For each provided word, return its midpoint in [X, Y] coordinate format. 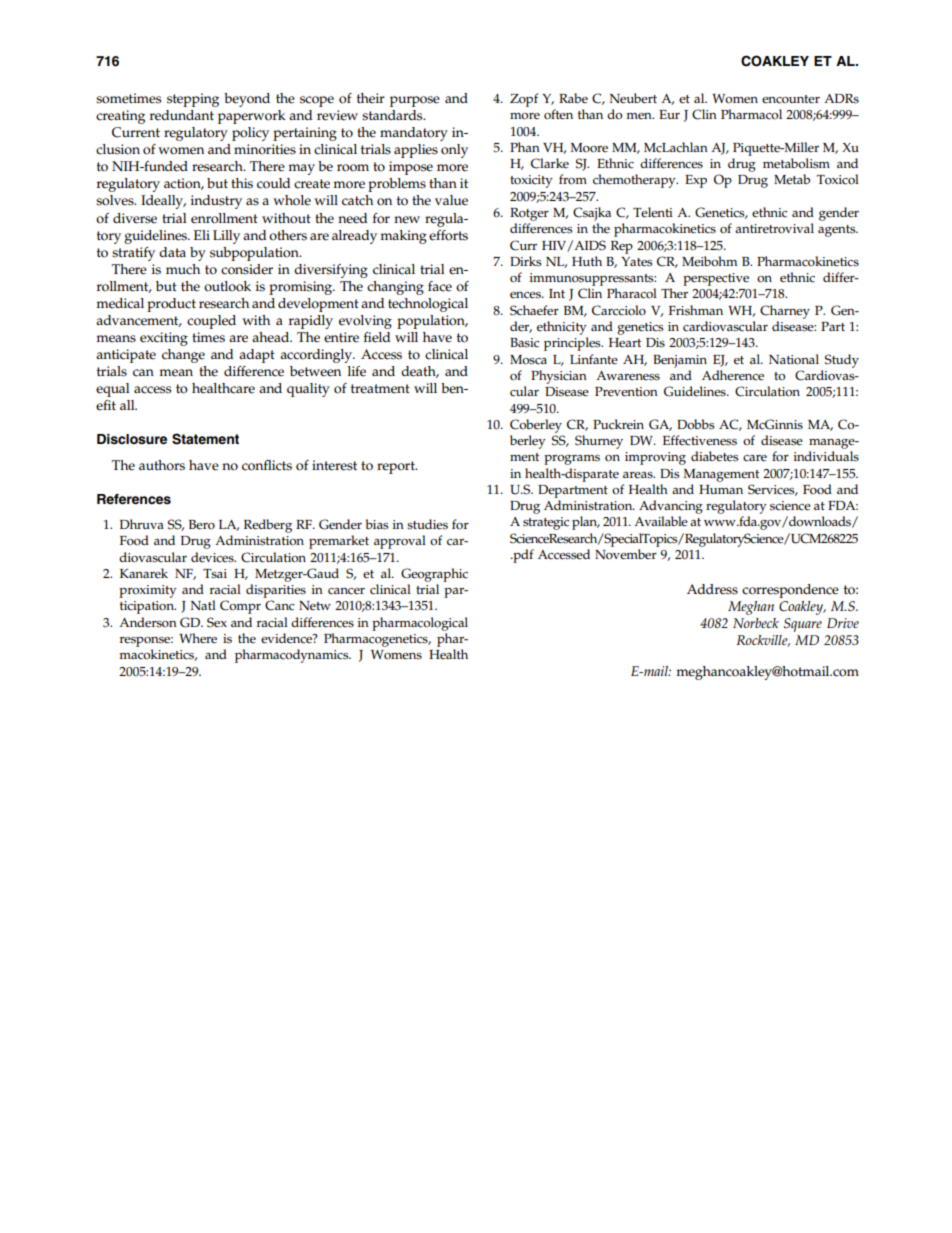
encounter [791, 99]
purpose [415, 101]
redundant [182, 115]
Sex [217, 622]
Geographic [434, 575]
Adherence [733, 375]
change [183, 356]
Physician [559, 377]
